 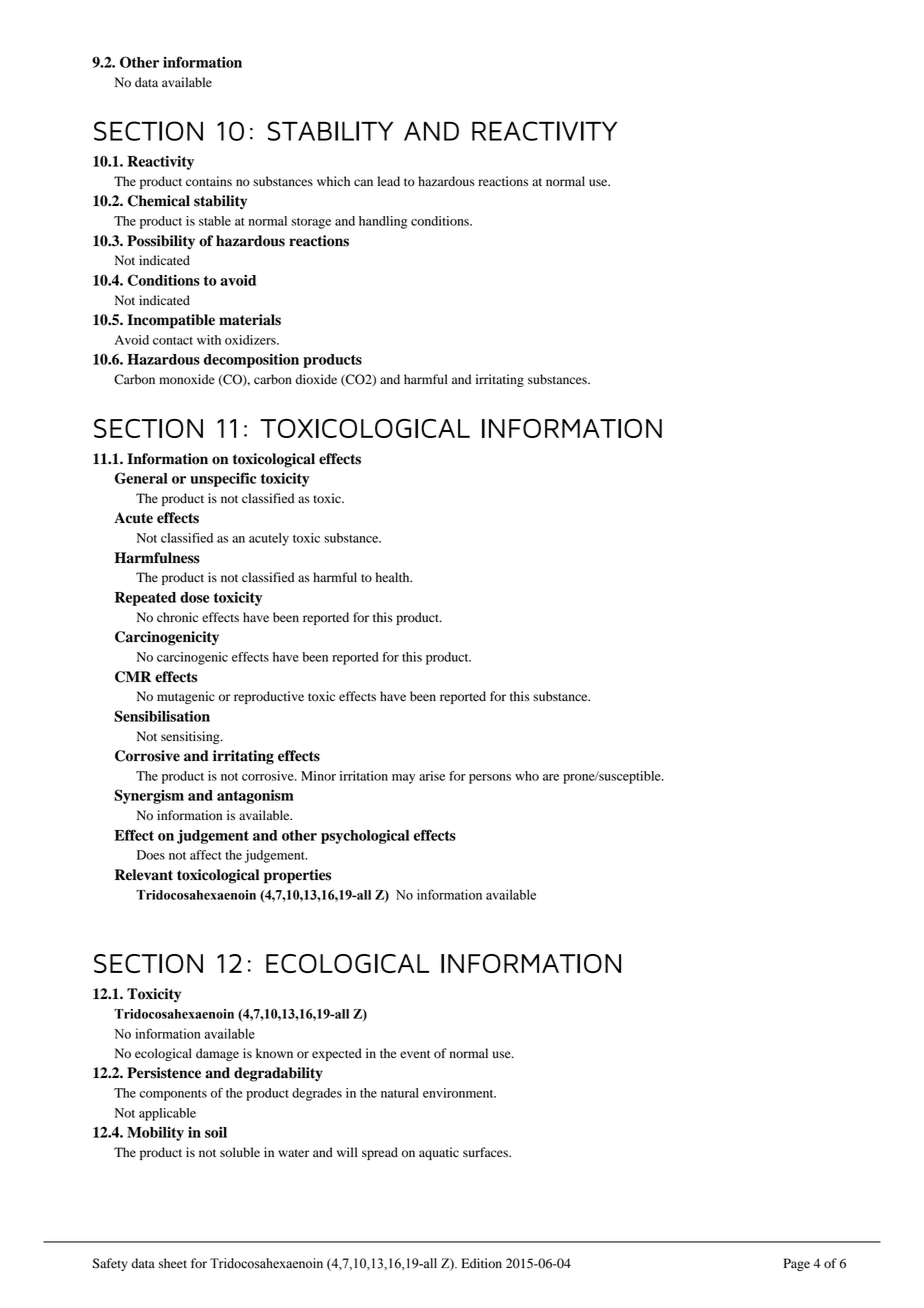 What do you see at coordinates (215, 221) in the document?
I see `stable` at bounding box center [215, 221].
